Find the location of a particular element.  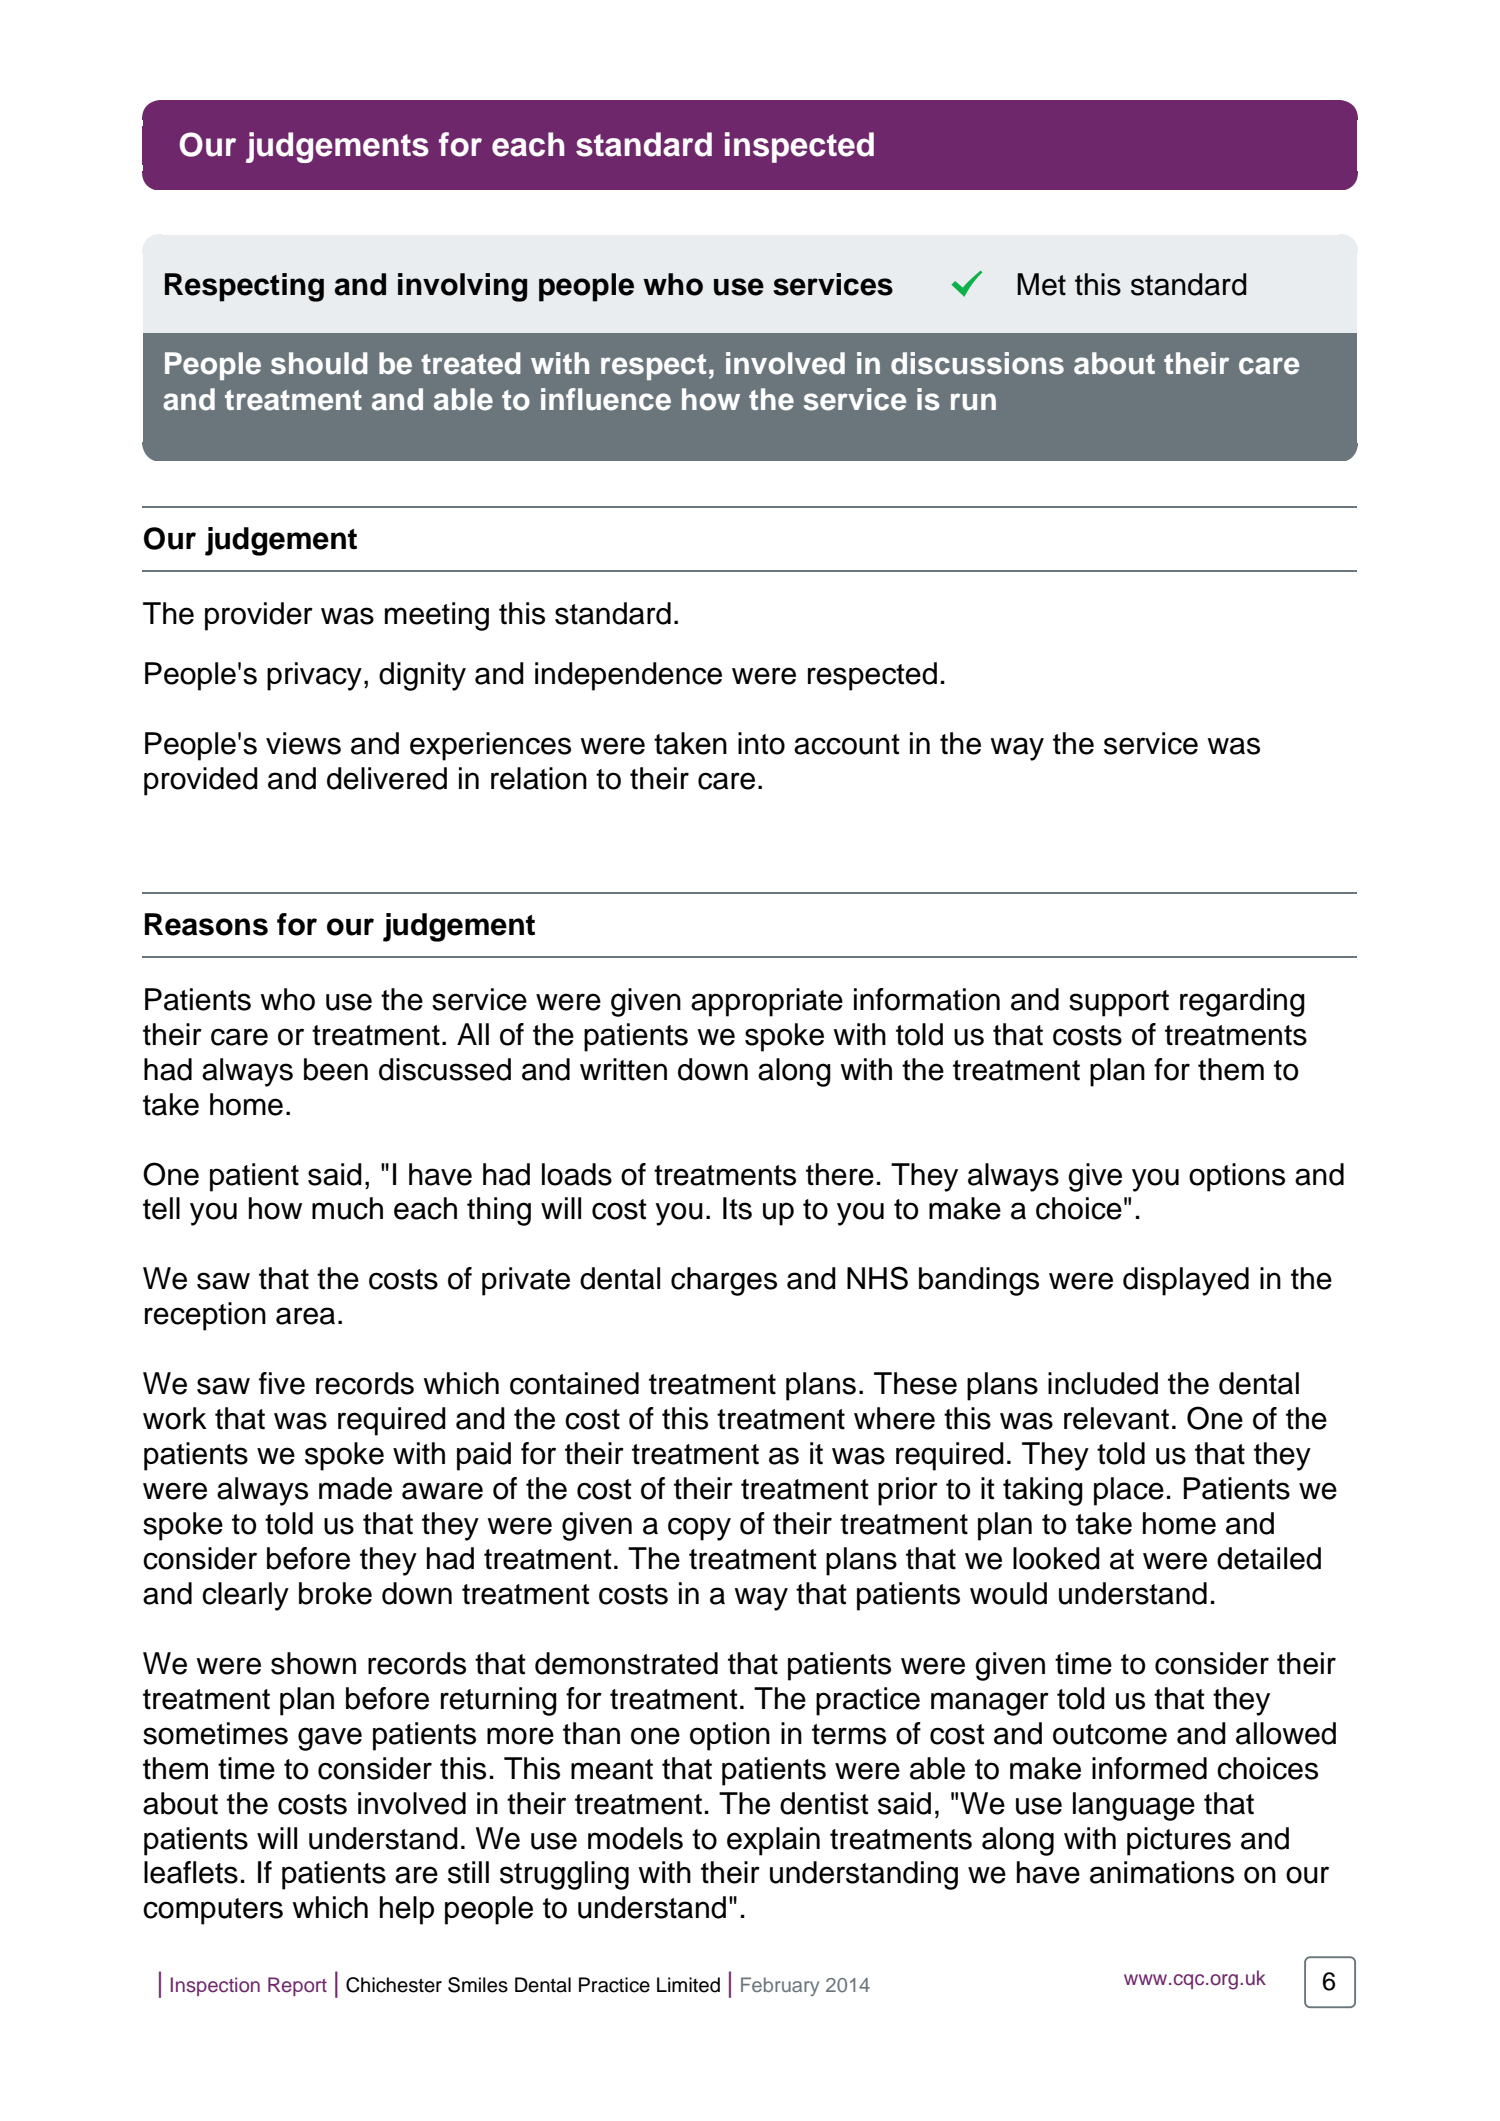

discussions is located at coordinates (977, 363).
